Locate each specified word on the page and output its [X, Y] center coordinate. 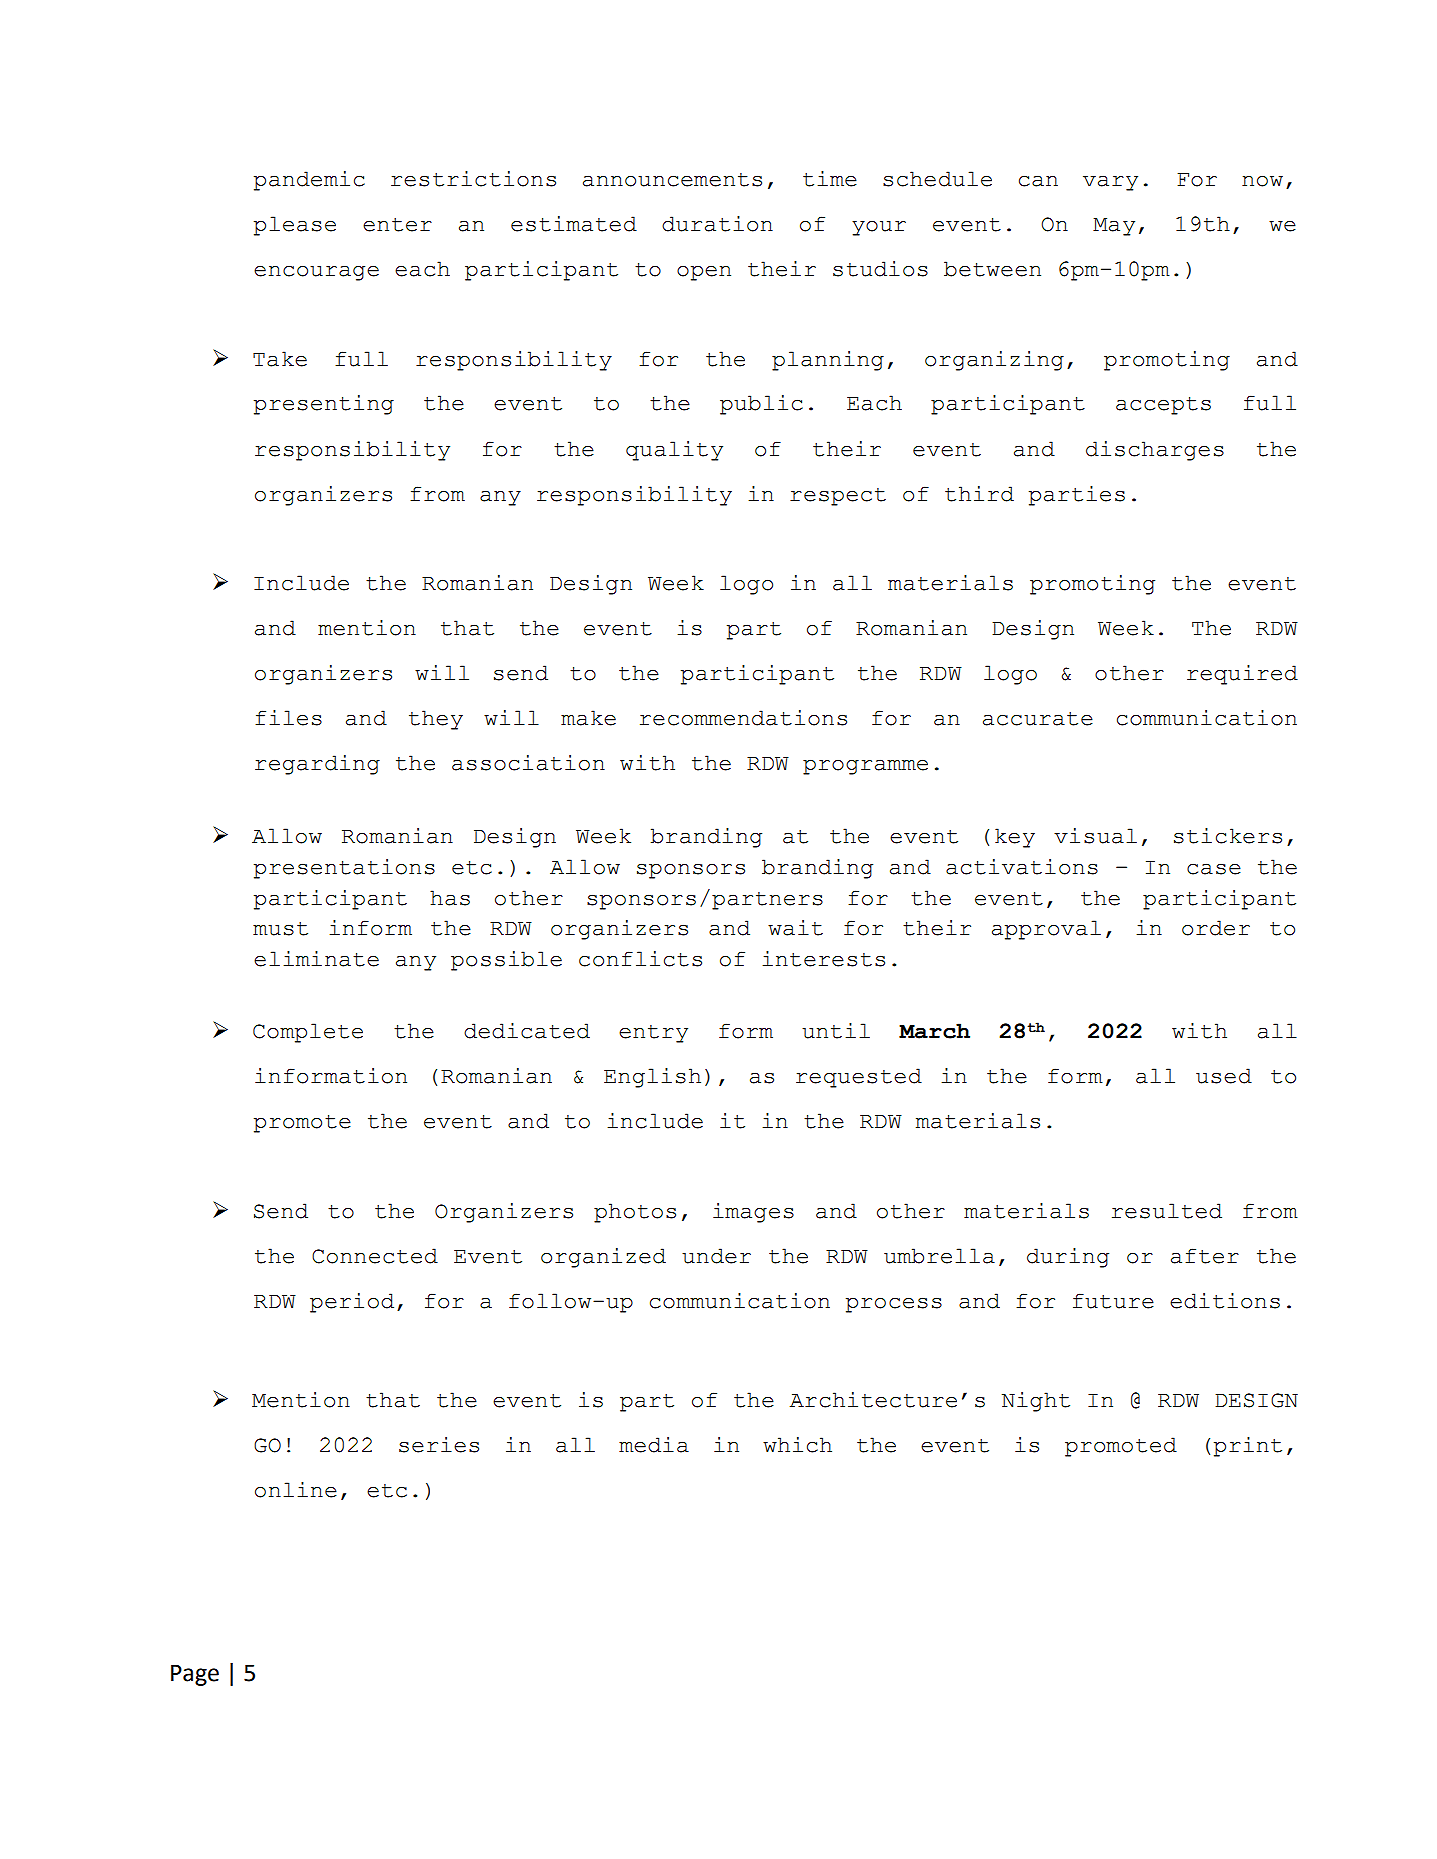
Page [195, 1675]
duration [717, 224]
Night [1036, 1402]
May [1114, 227]
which [797, 1445]
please [295, 226]
